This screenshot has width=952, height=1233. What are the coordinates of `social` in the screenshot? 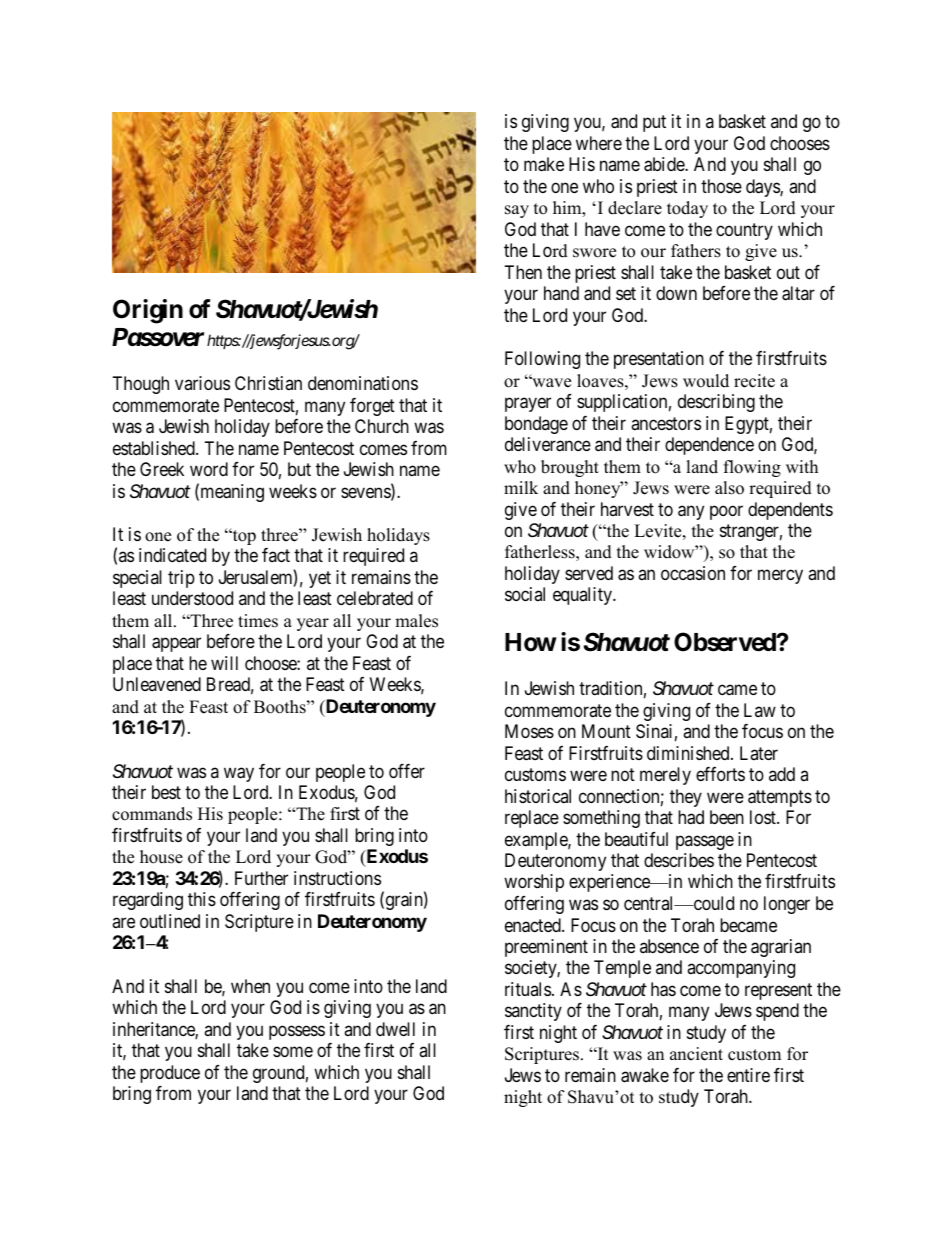 It's located at (525, 594).
